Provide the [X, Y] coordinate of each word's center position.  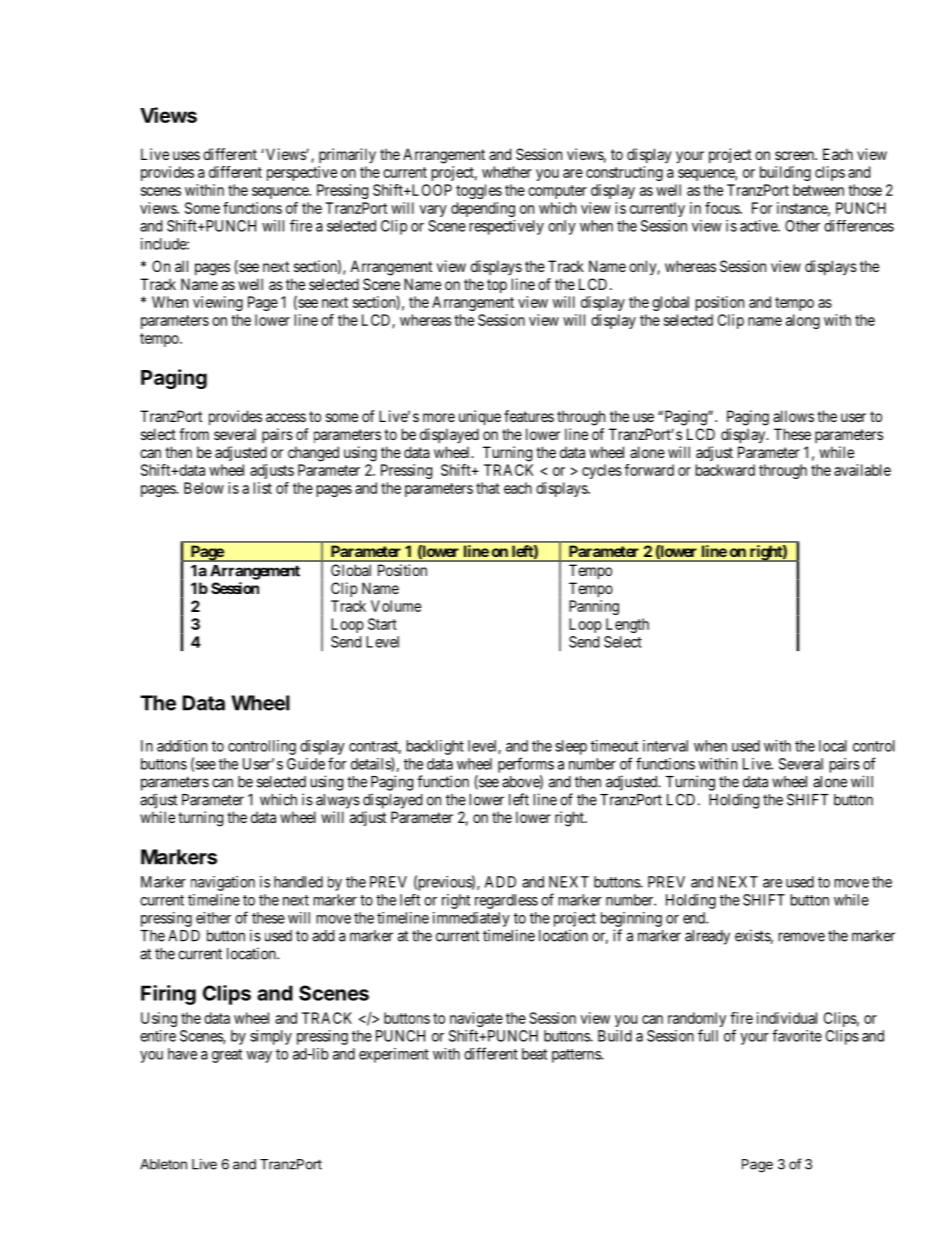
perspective [302, 173]
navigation [223, 883]
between [818, 190]
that [488, 488]
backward [725, 470]
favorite [797, 1035]
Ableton [163, 1164]
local [833, 746]
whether [507, 172]
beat [534, 1054]
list [263, 488]
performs [526, 765]
